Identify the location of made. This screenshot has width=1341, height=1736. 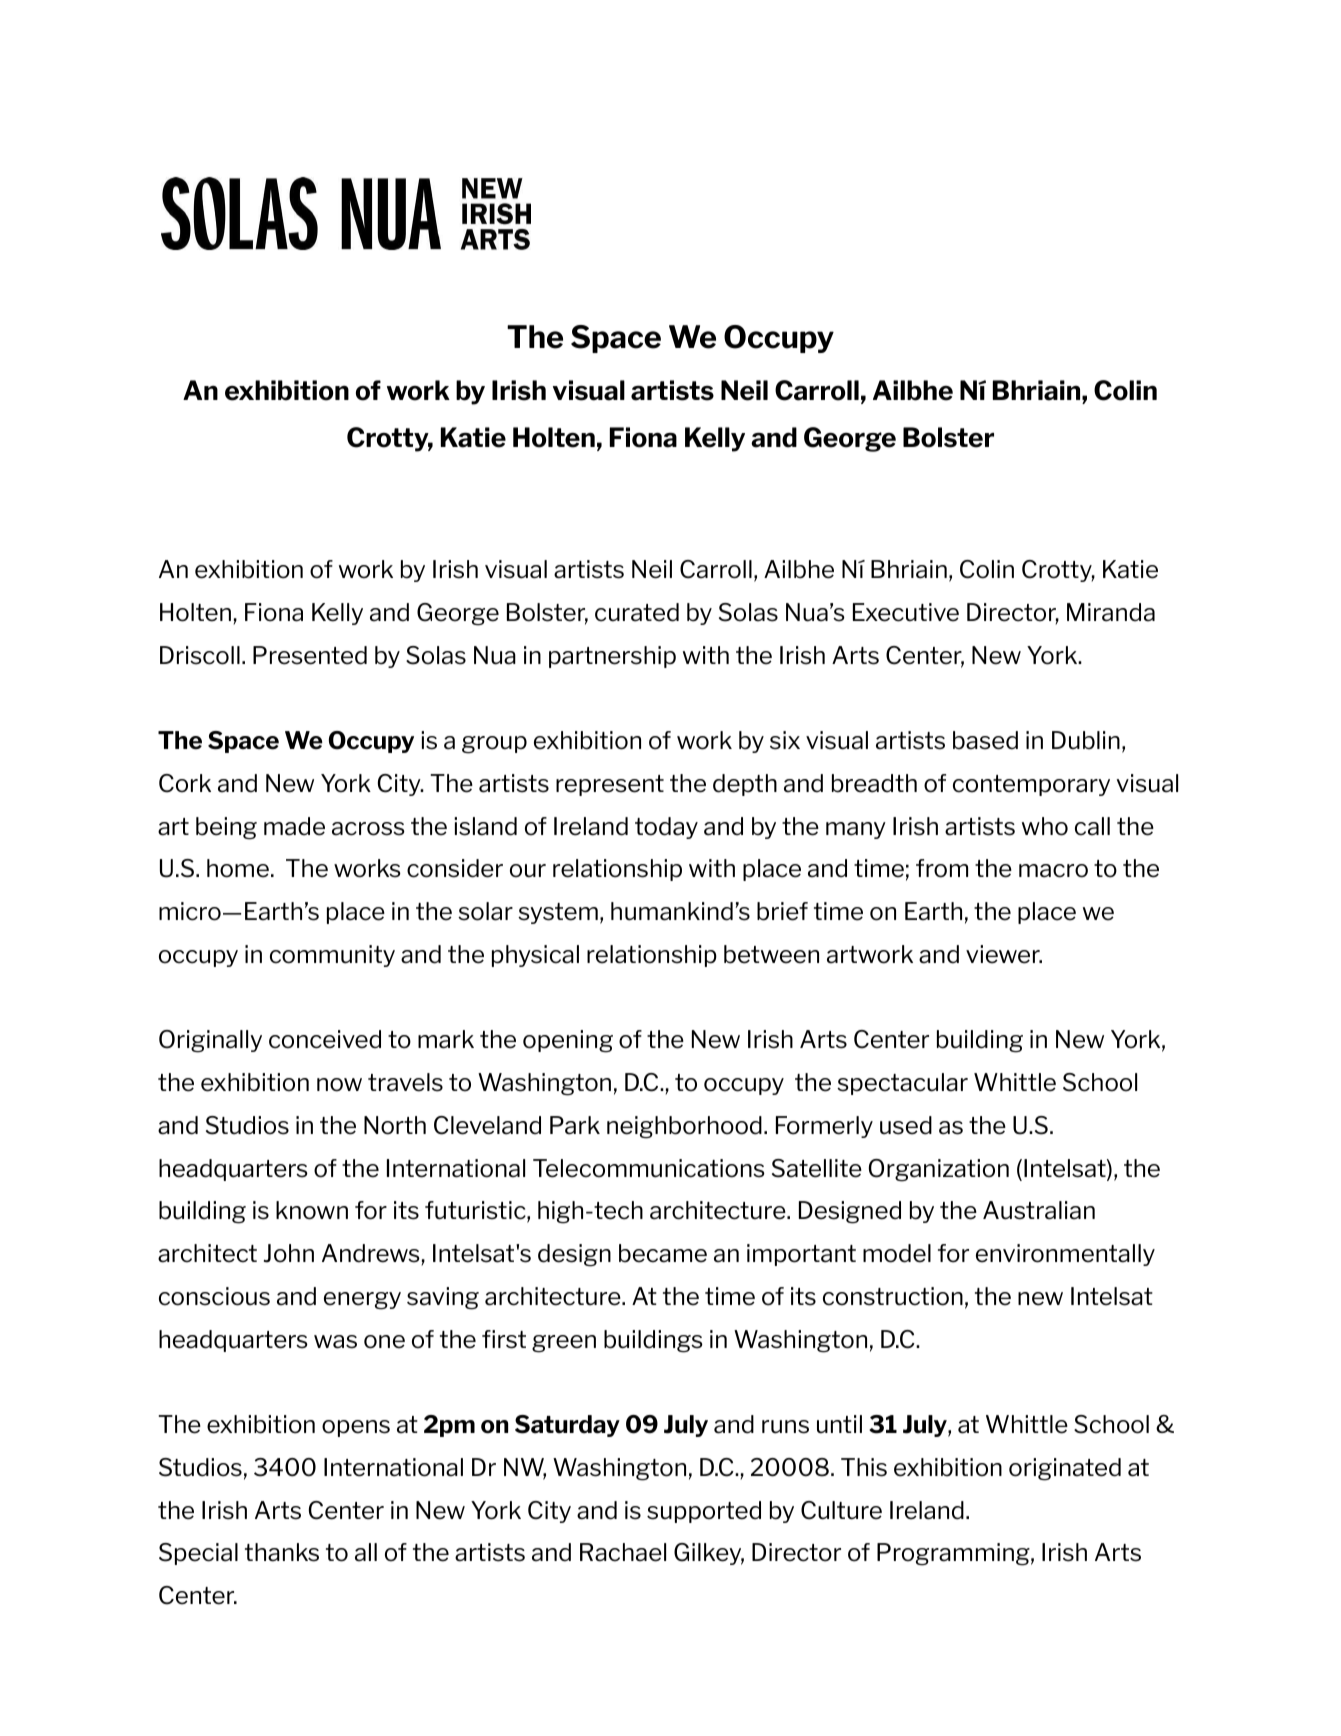
(294, 826).
